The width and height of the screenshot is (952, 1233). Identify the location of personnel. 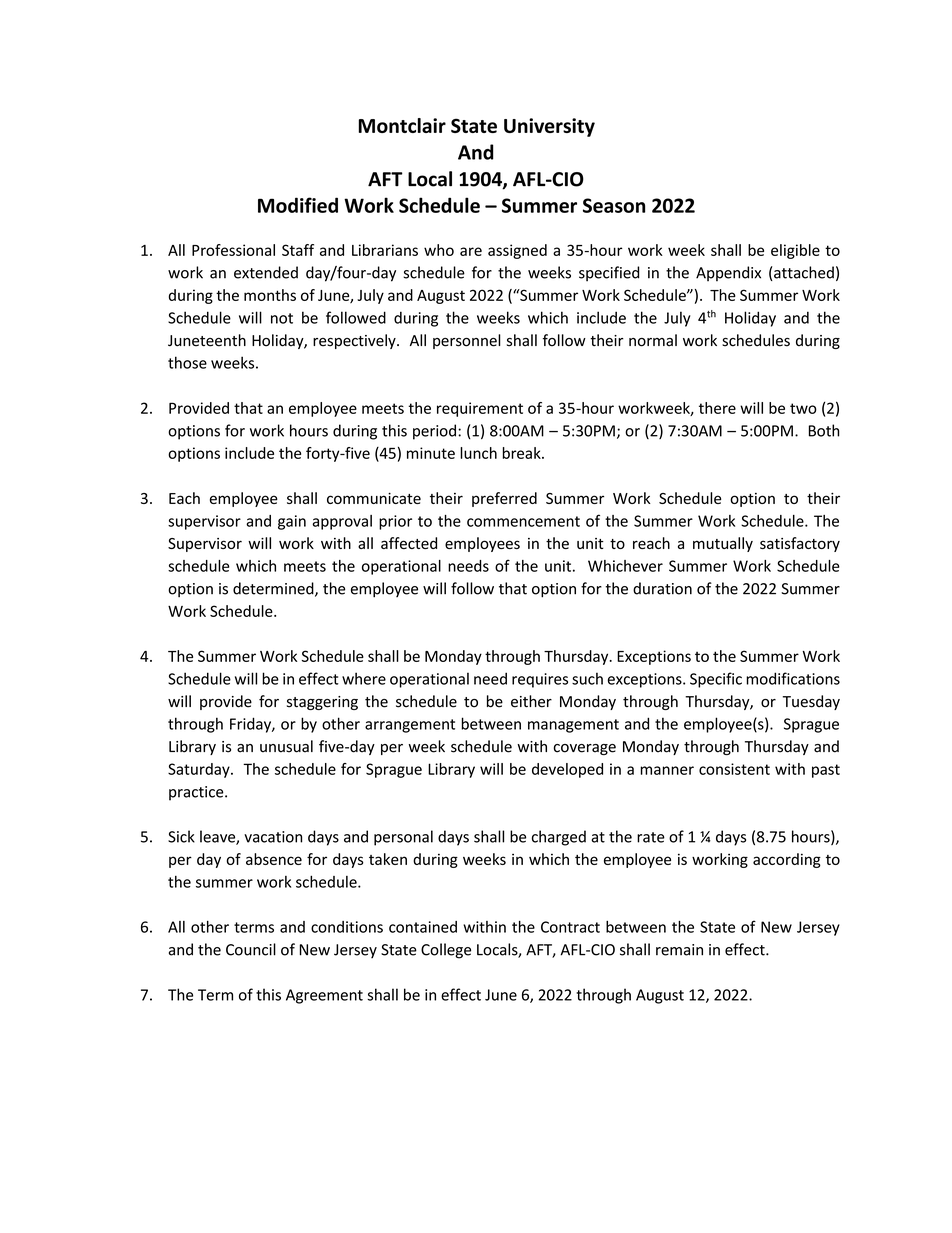
(467, 341).
